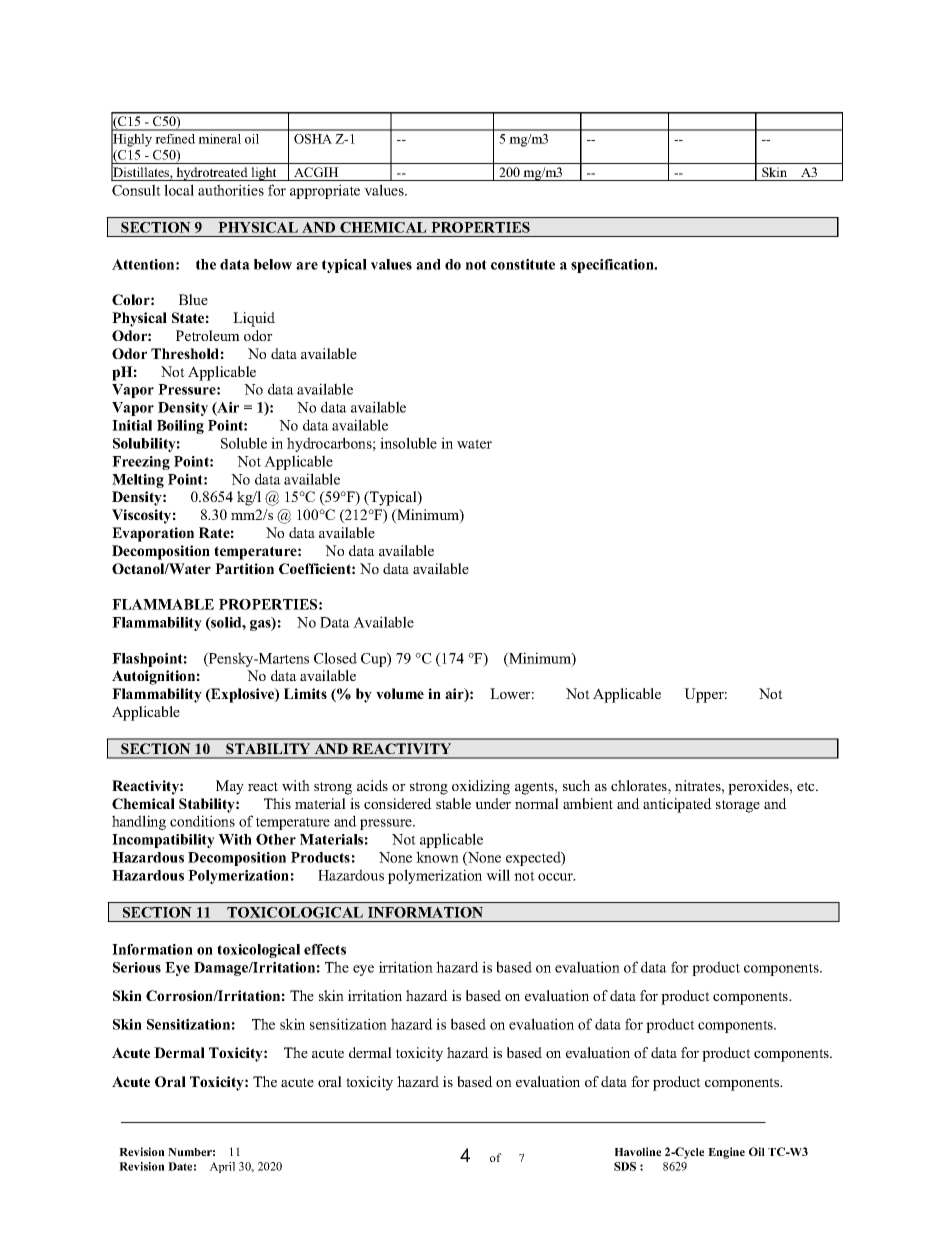 This page has height=1233, width=952. I want to click on etc, so click(807, 786).
